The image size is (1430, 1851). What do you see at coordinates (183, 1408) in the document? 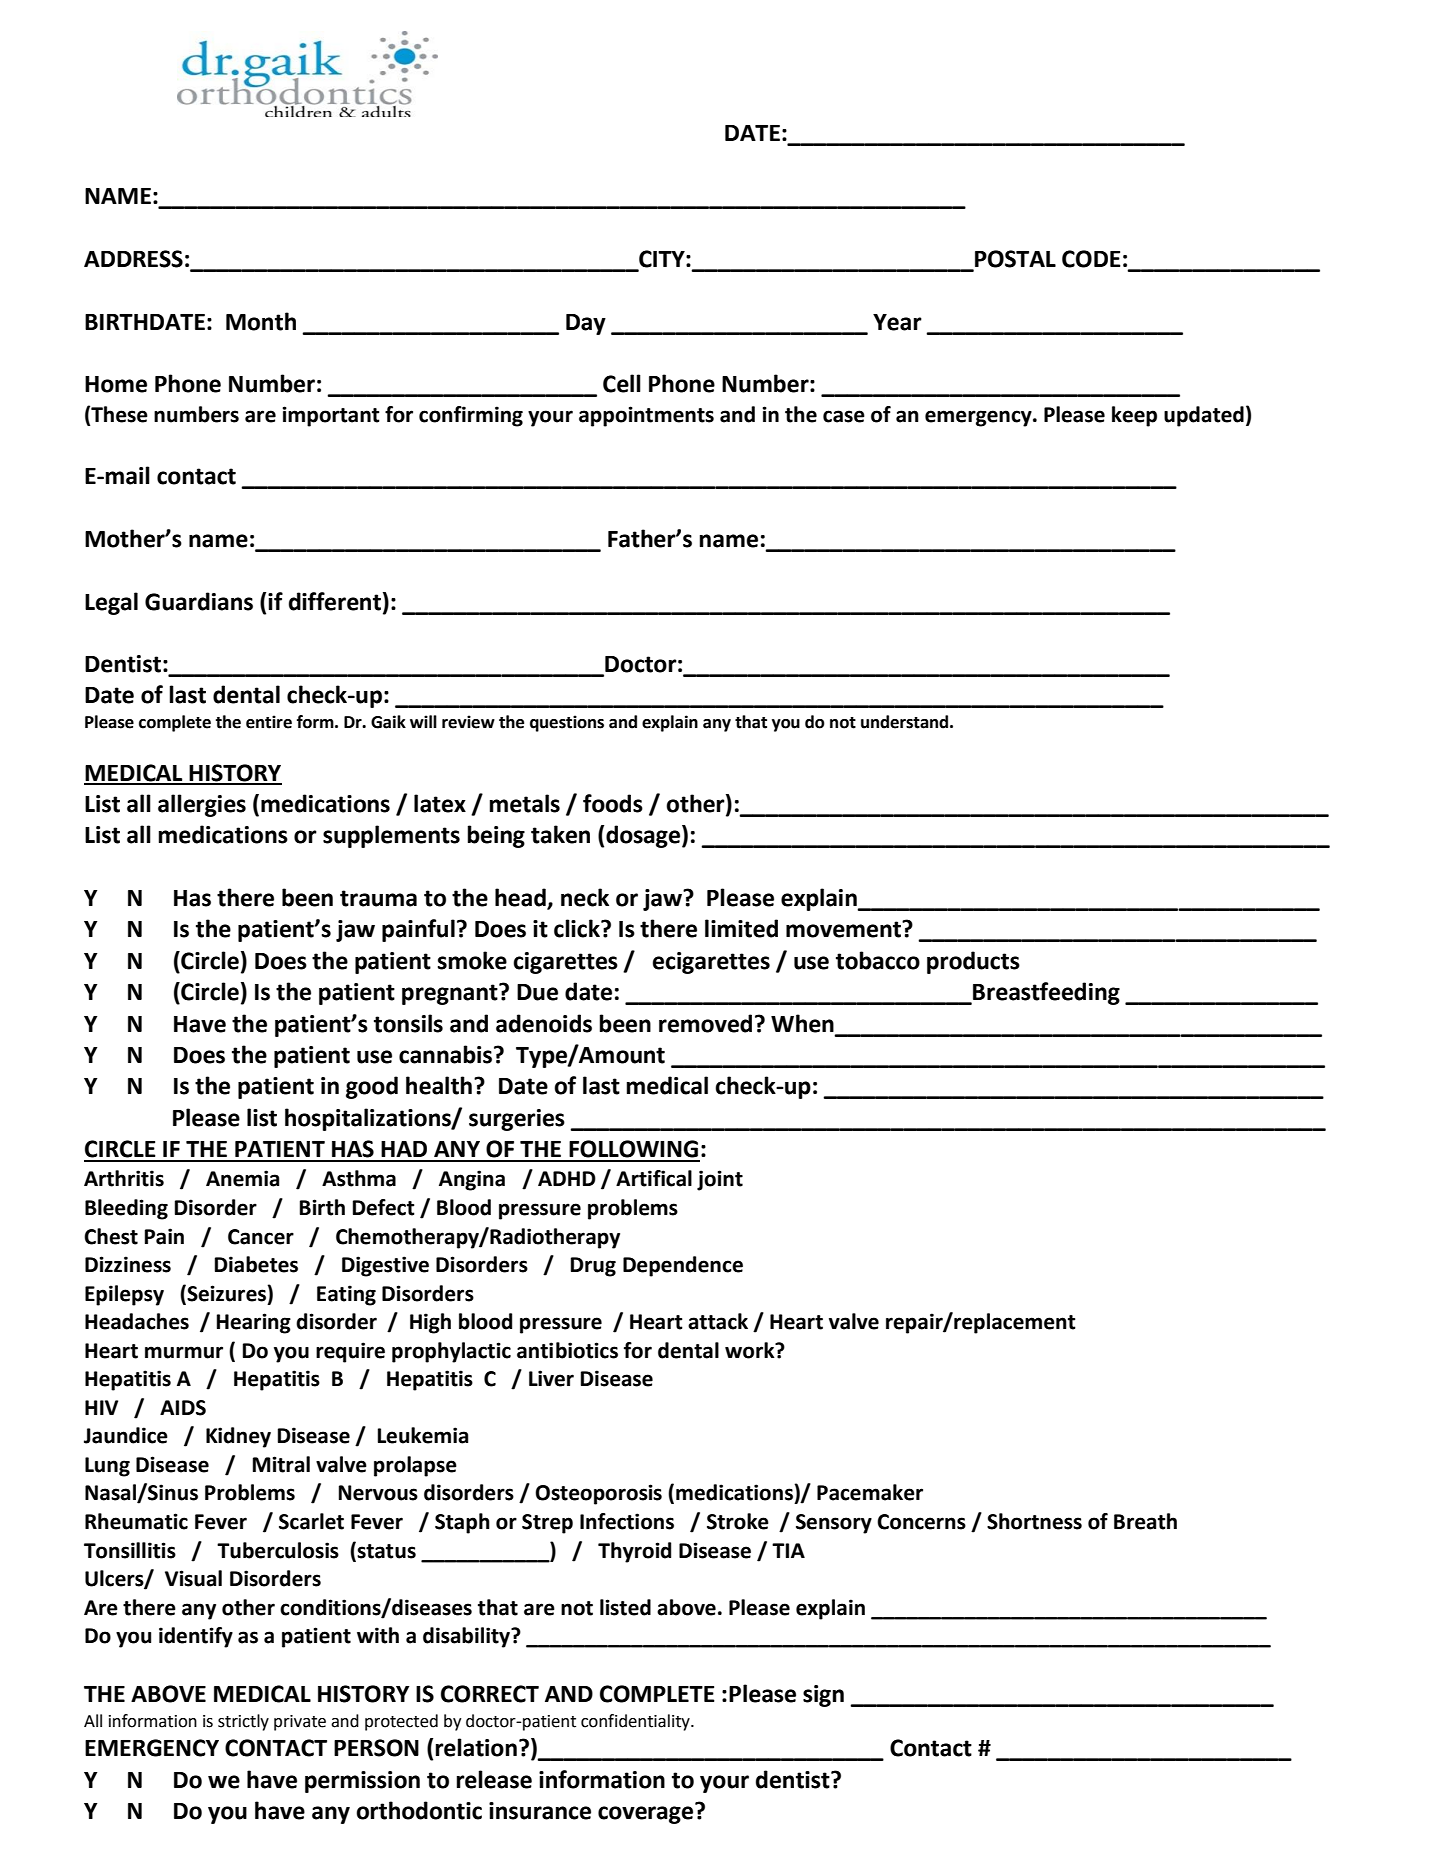
I see `AIDS` at bounding box center [183, 1408].
